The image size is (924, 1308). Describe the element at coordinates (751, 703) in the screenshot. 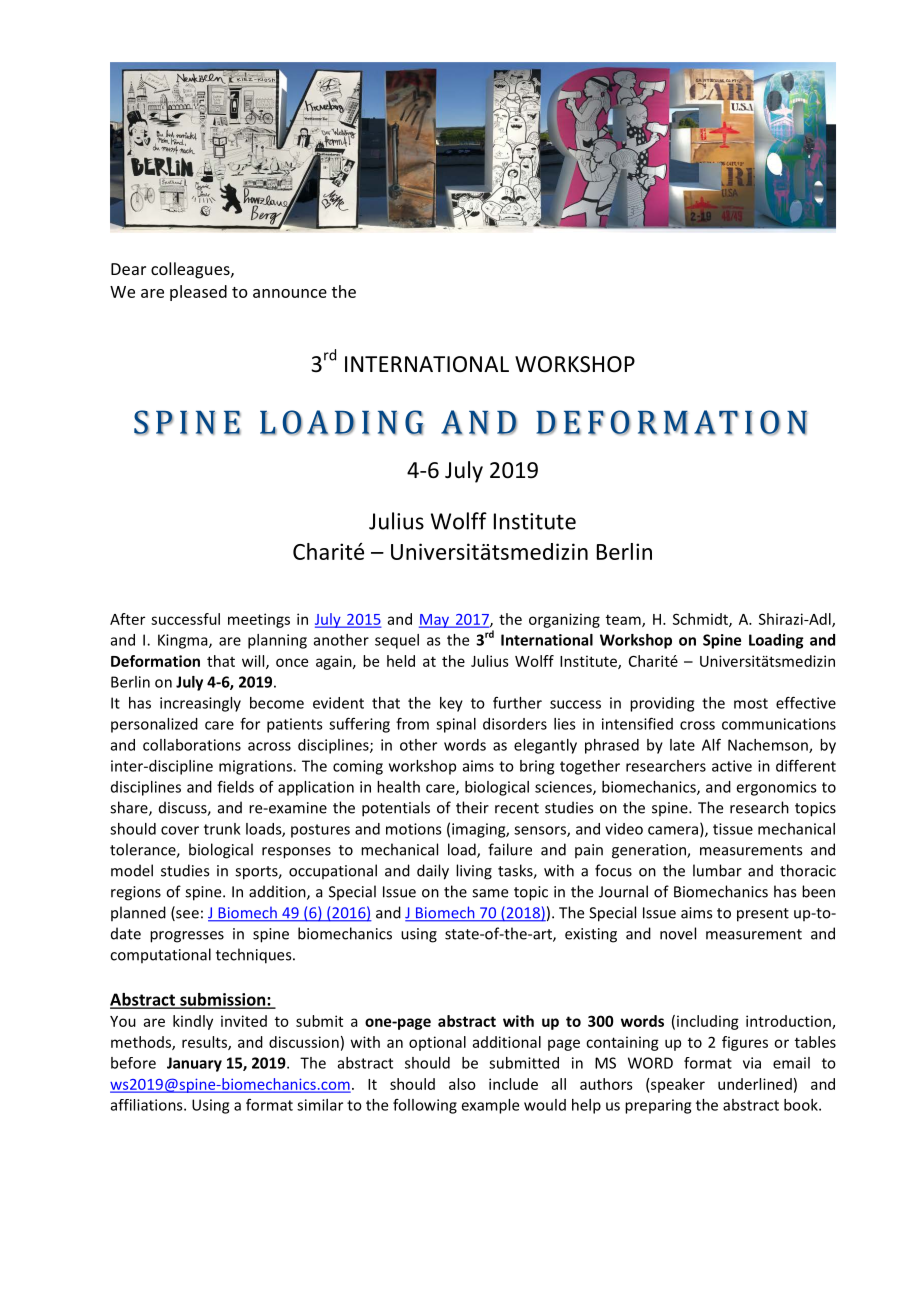

I see `most` at that location.
